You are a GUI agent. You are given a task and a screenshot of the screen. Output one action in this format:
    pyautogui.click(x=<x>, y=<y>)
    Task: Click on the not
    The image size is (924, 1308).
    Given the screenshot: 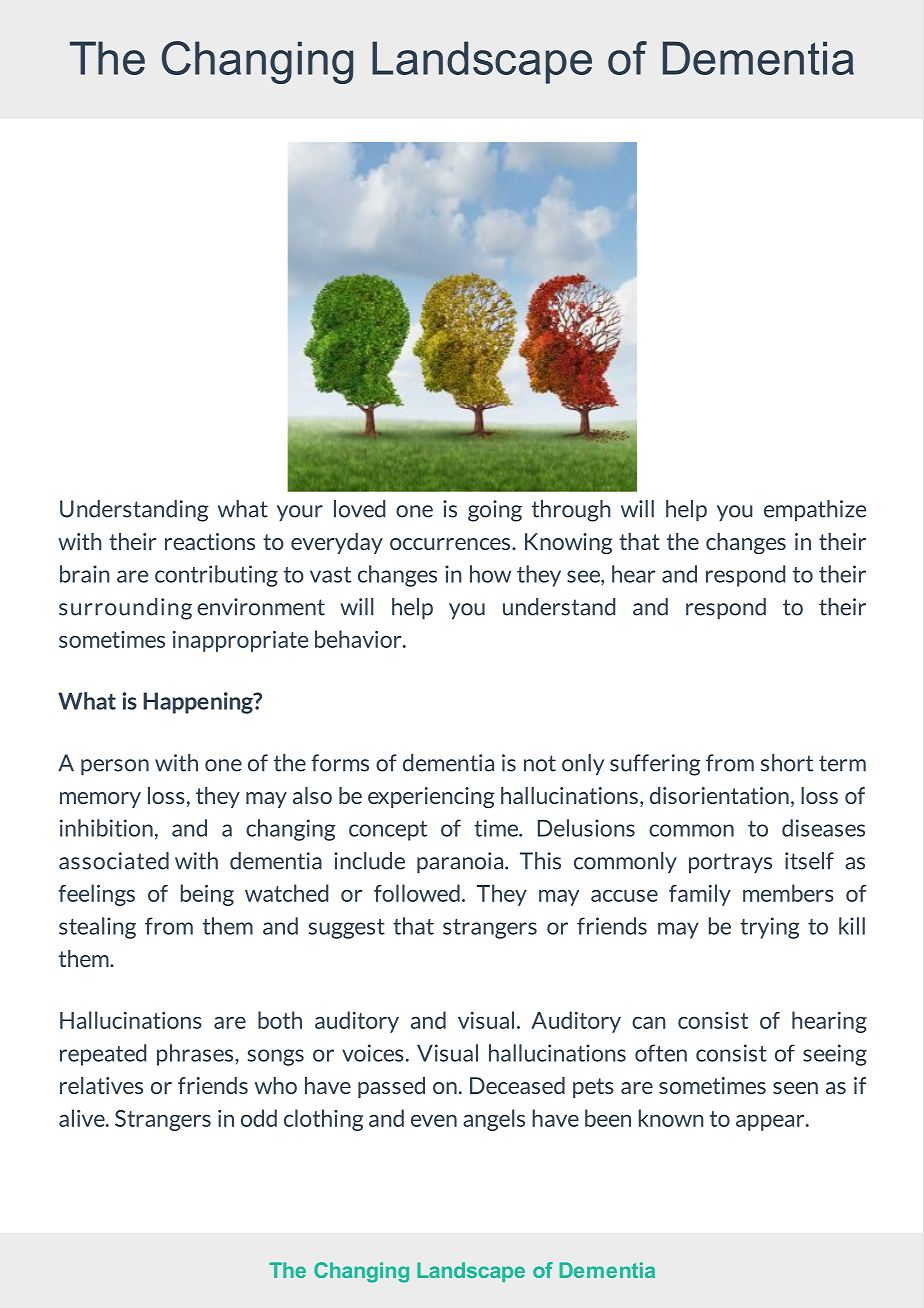 What is the action you would take?
    pyautogui.click(x=540, y=763)
